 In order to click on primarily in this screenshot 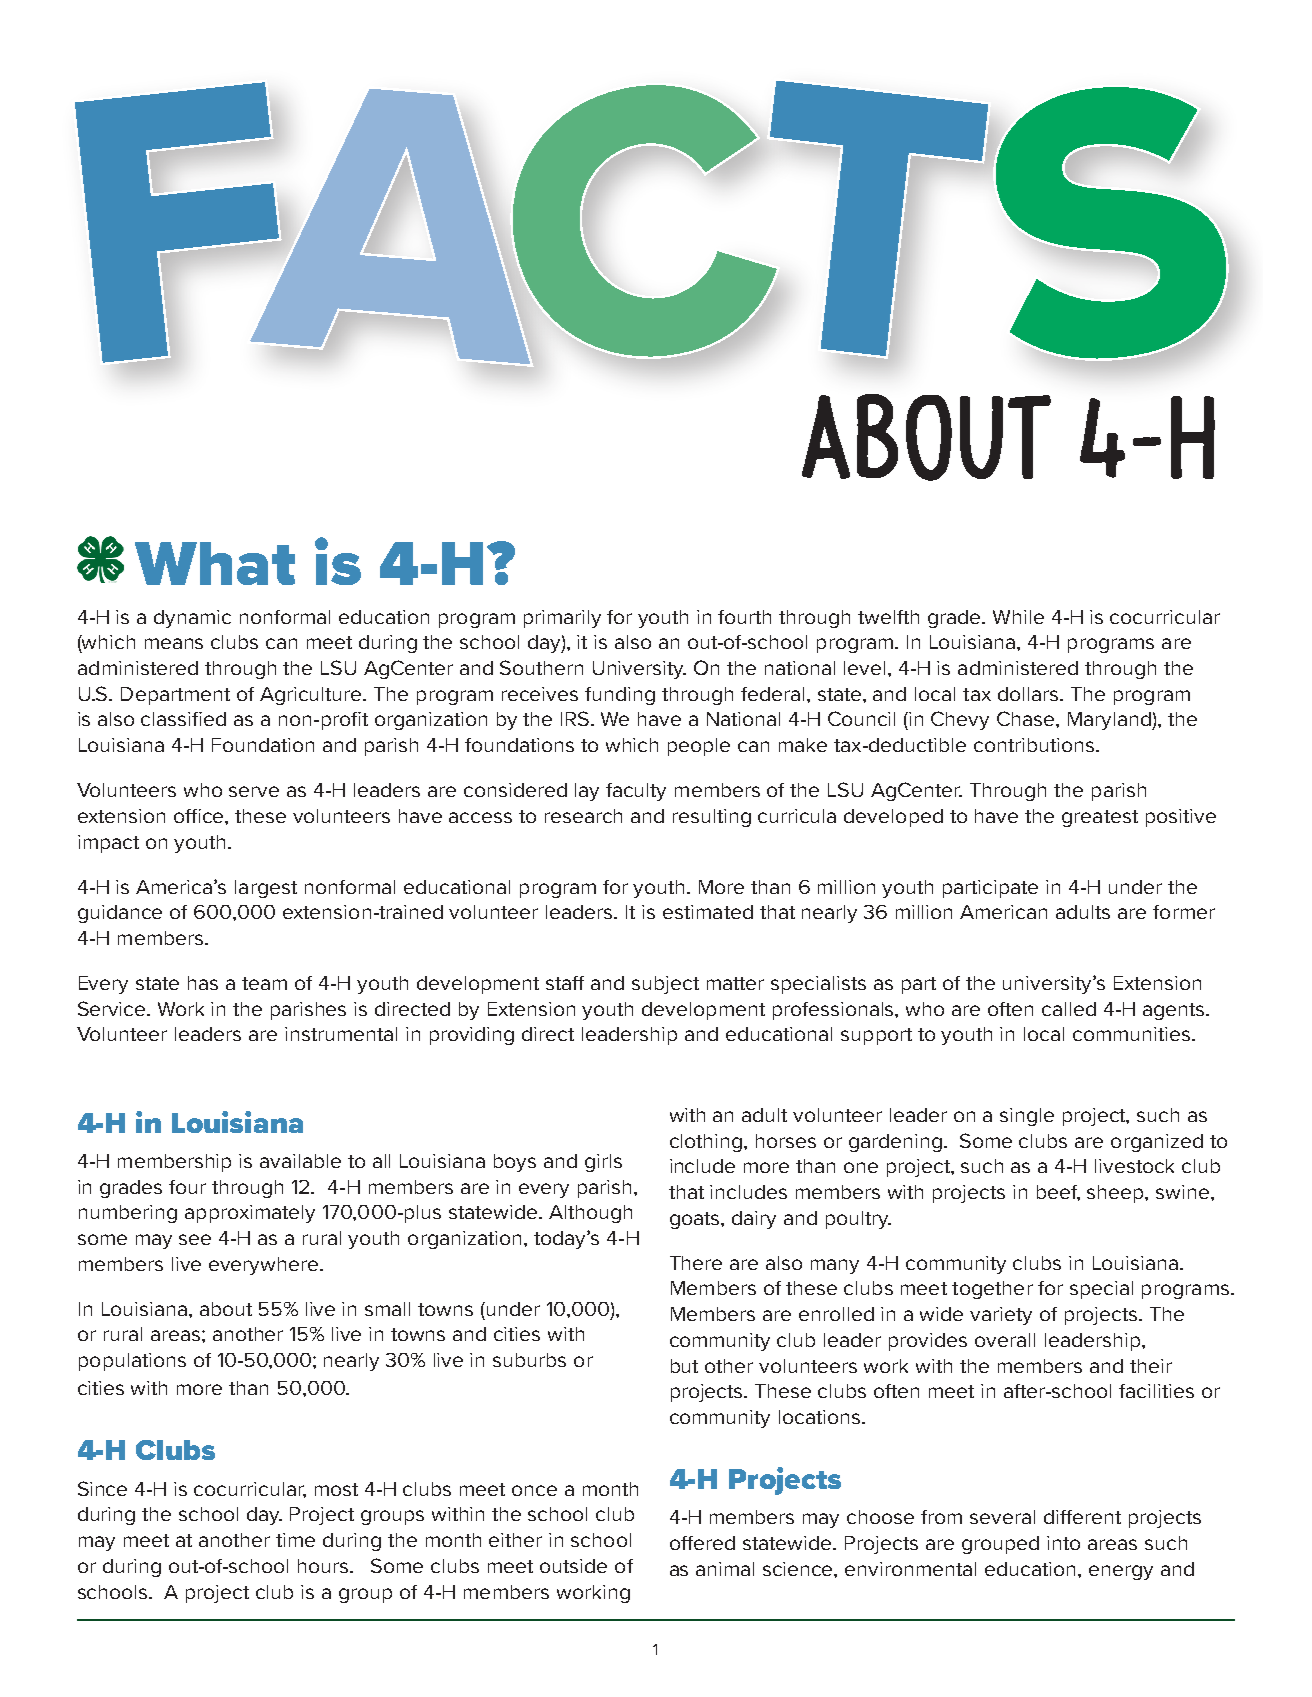, I will do `click(562, 619)`.
